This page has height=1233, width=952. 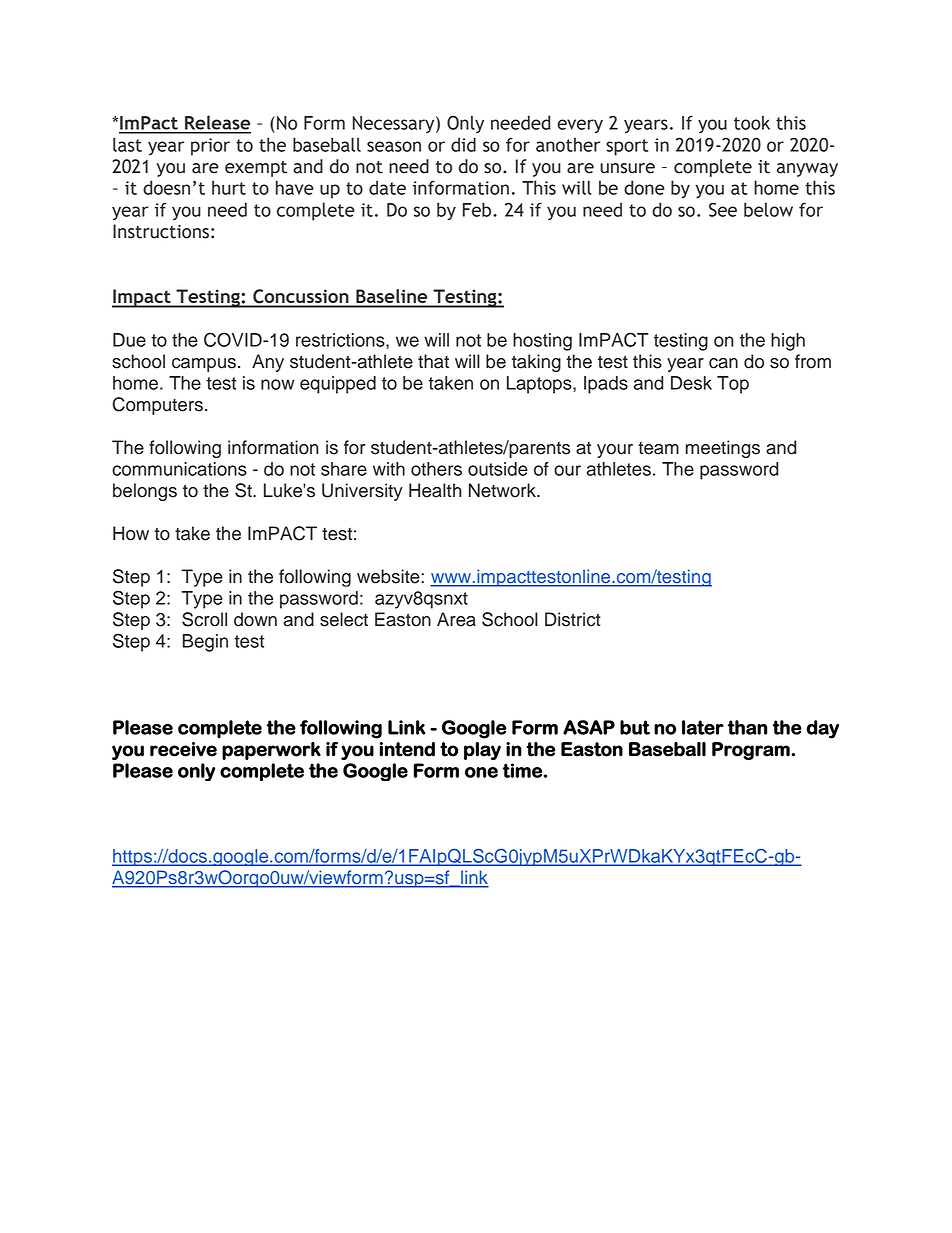 What do you see at coordinates (540, 385) in the page?
I see `Laptops` at bounding box center [540, 385].
